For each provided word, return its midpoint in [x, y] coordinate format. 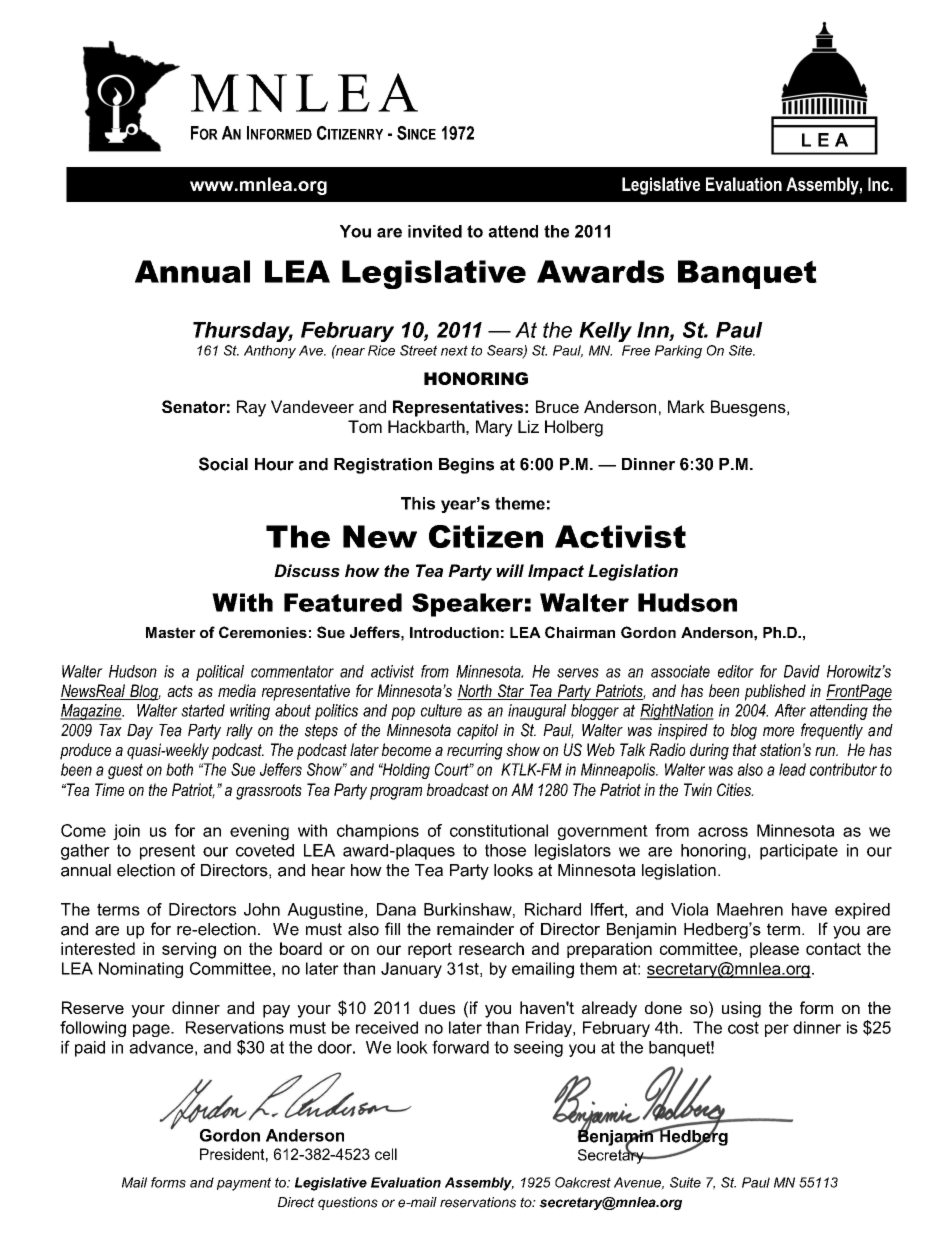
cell [386, 1154]
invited [435, 231]
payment [244, 1184]
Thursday [243, 332]
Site [741, 350]
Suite [685, 1182]
